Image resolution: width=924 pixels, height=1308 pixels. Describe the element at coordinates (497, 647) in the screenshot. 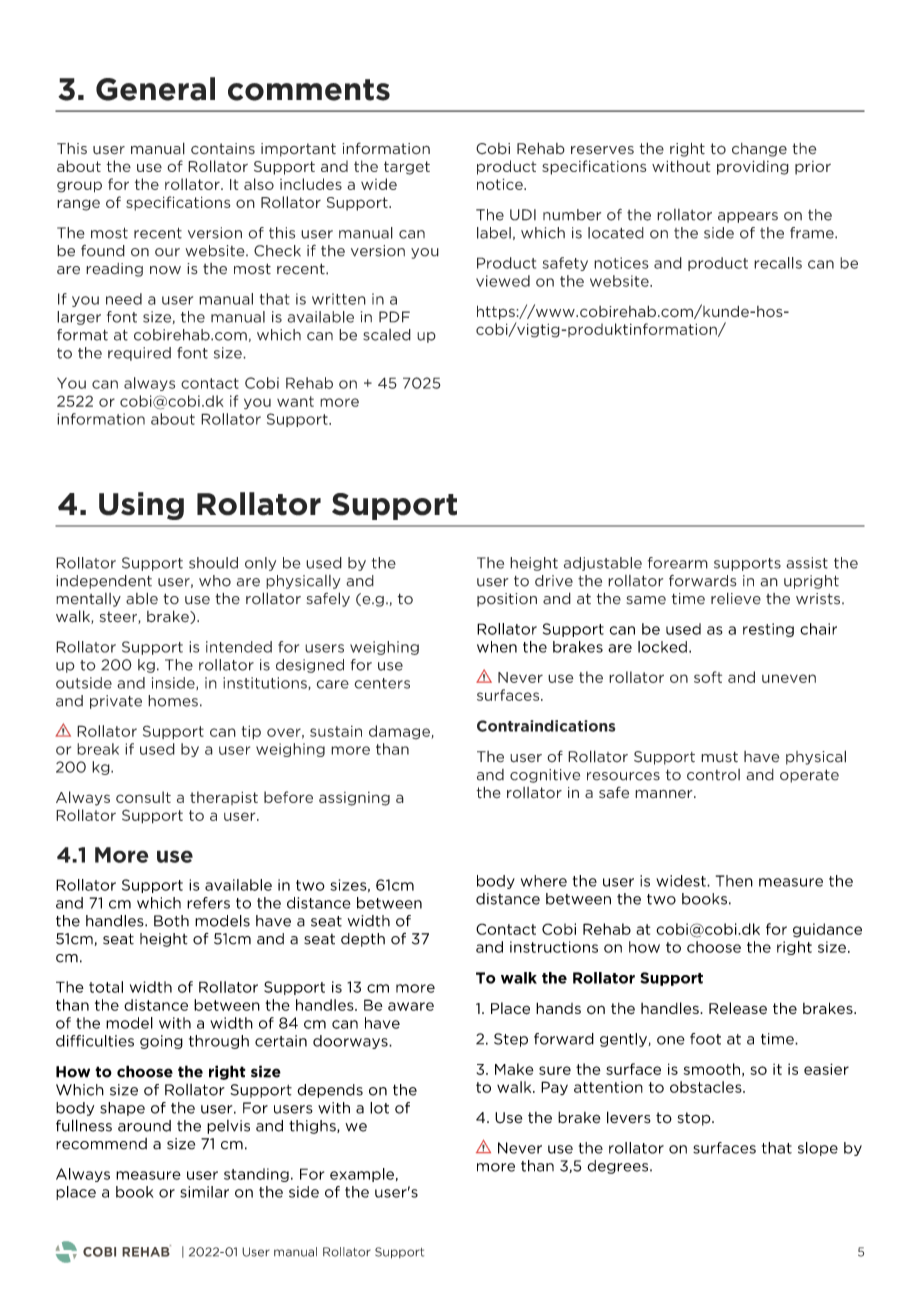

I see `when` at that location.
